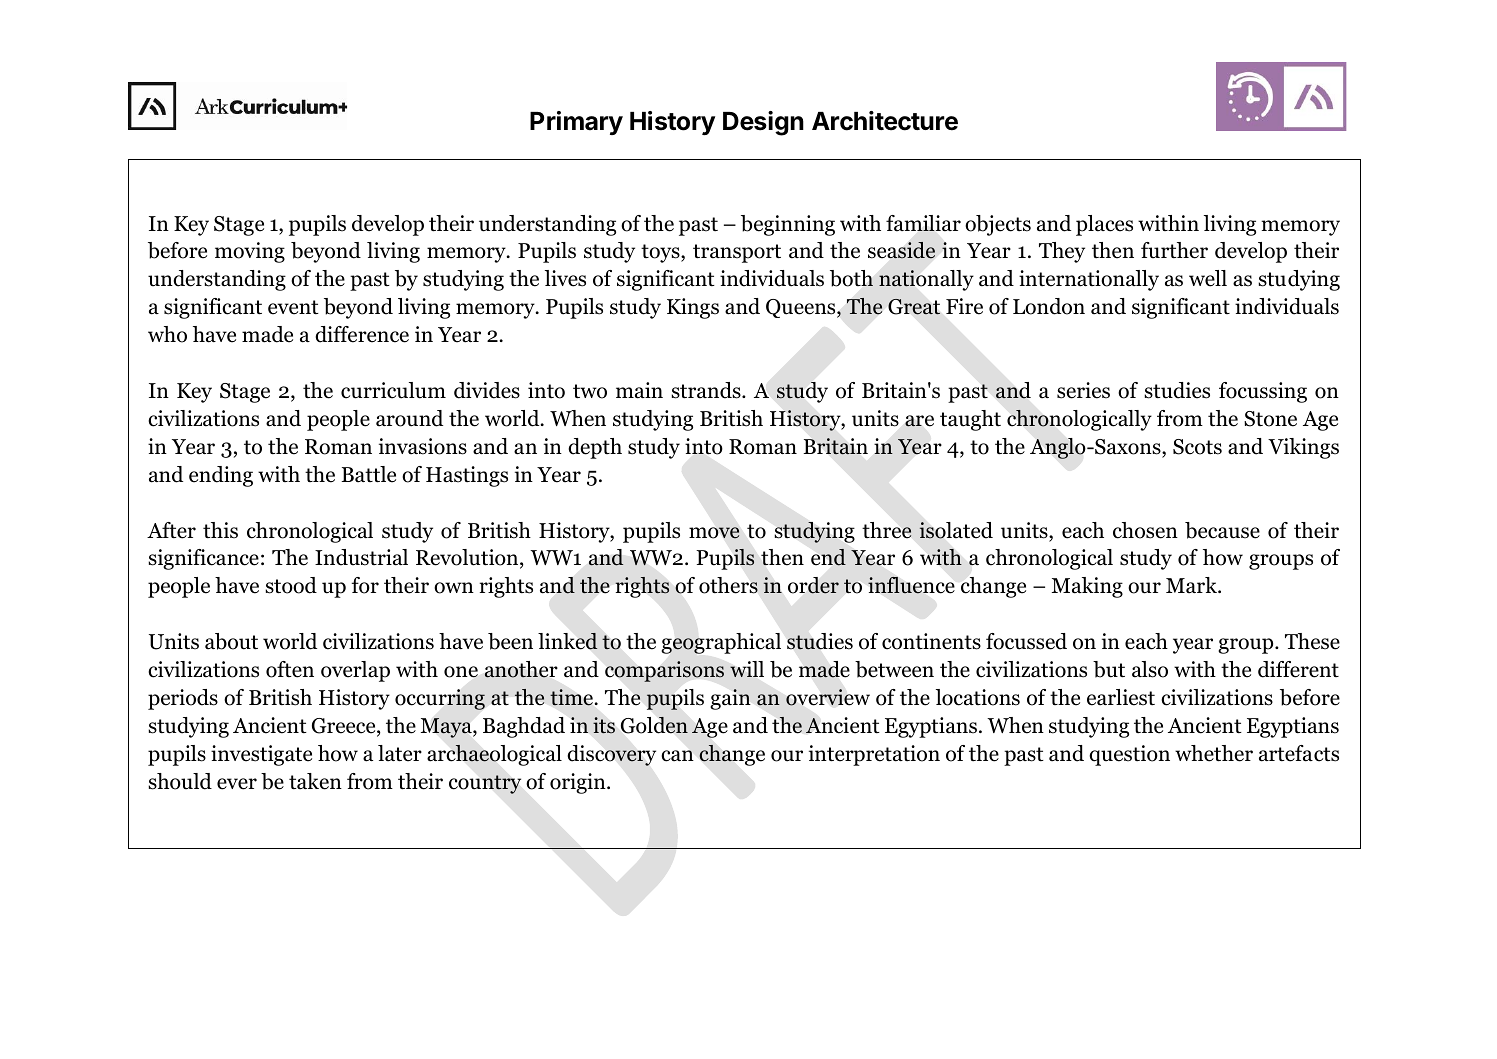 The height and width of the image is (1059, 1497). I want to click on whether, so click(1214, 753).
